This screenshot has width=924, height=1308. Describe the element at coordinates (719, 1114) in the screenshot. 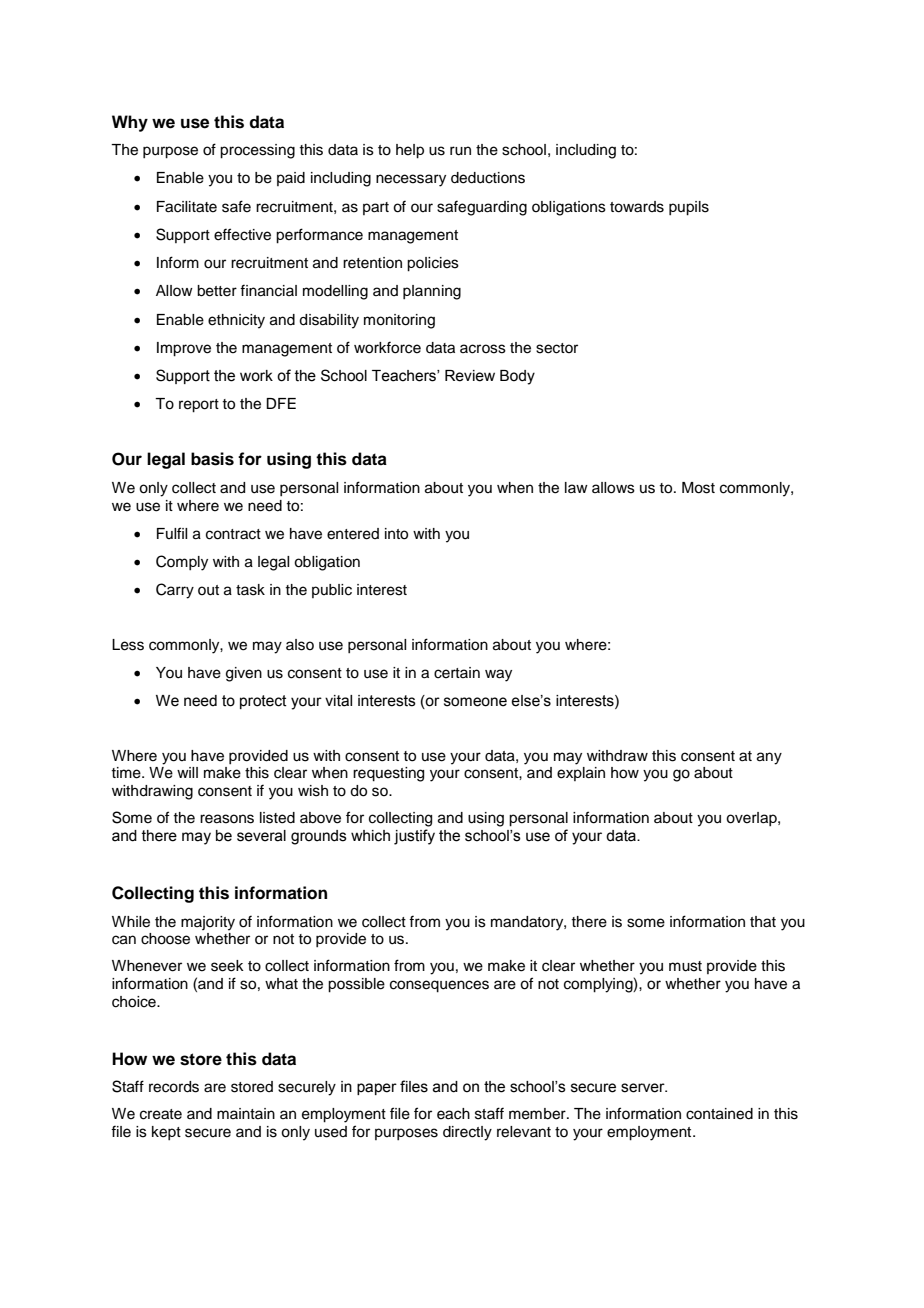

I see `contained` at that location.
